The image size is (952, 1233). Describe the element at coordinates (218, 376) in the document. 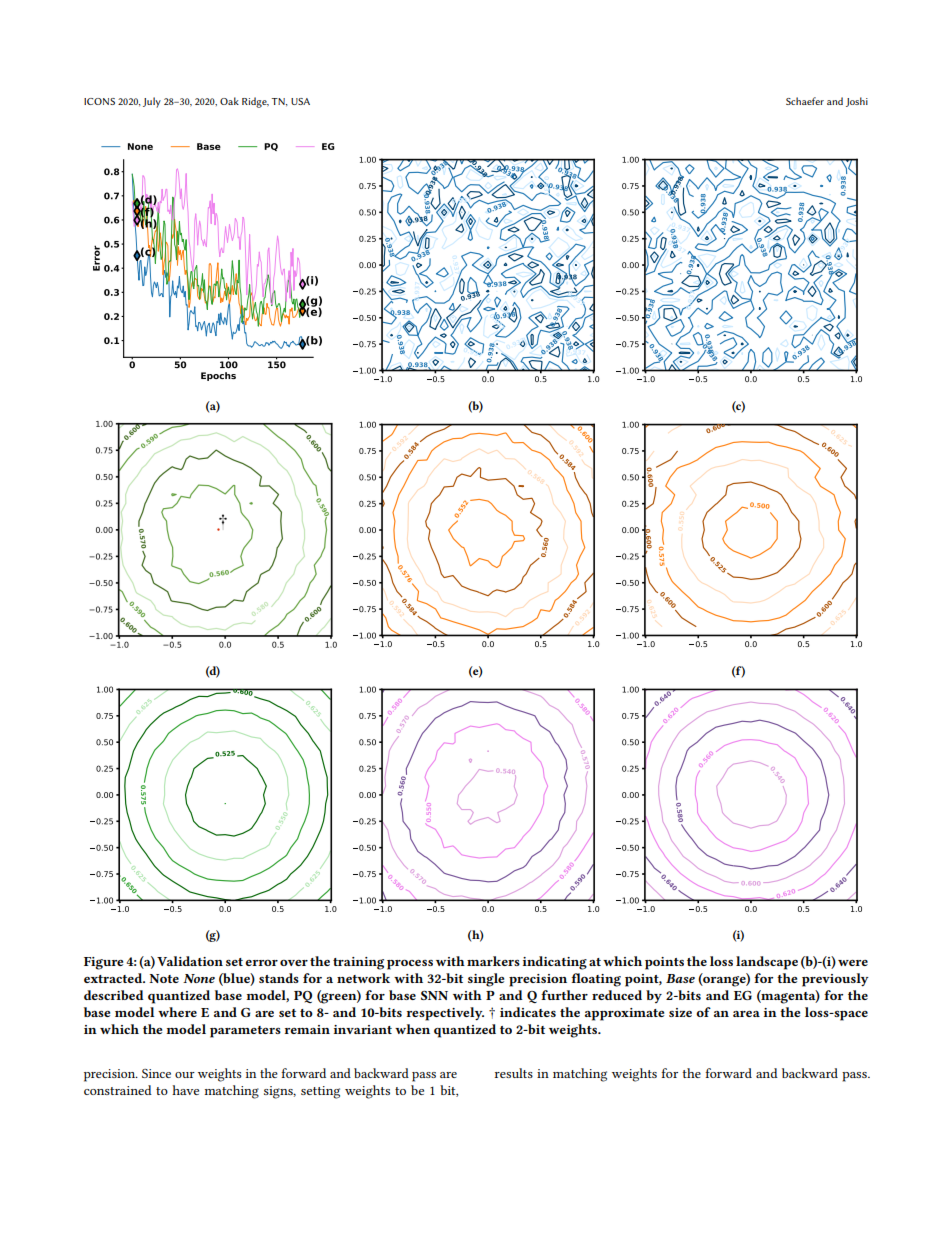

I see `Epochs` at that location.
